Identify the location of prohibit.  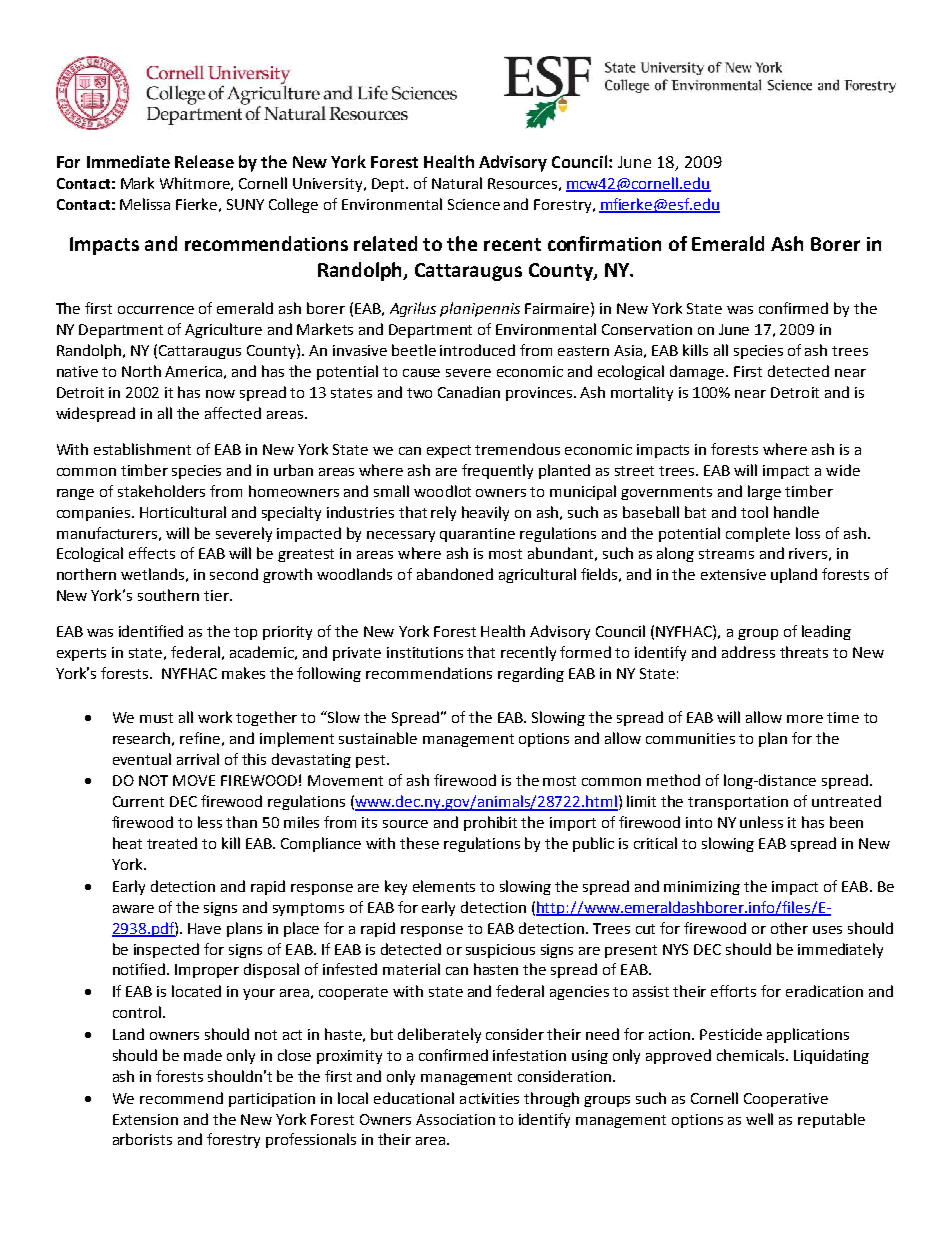
(490, 823).
